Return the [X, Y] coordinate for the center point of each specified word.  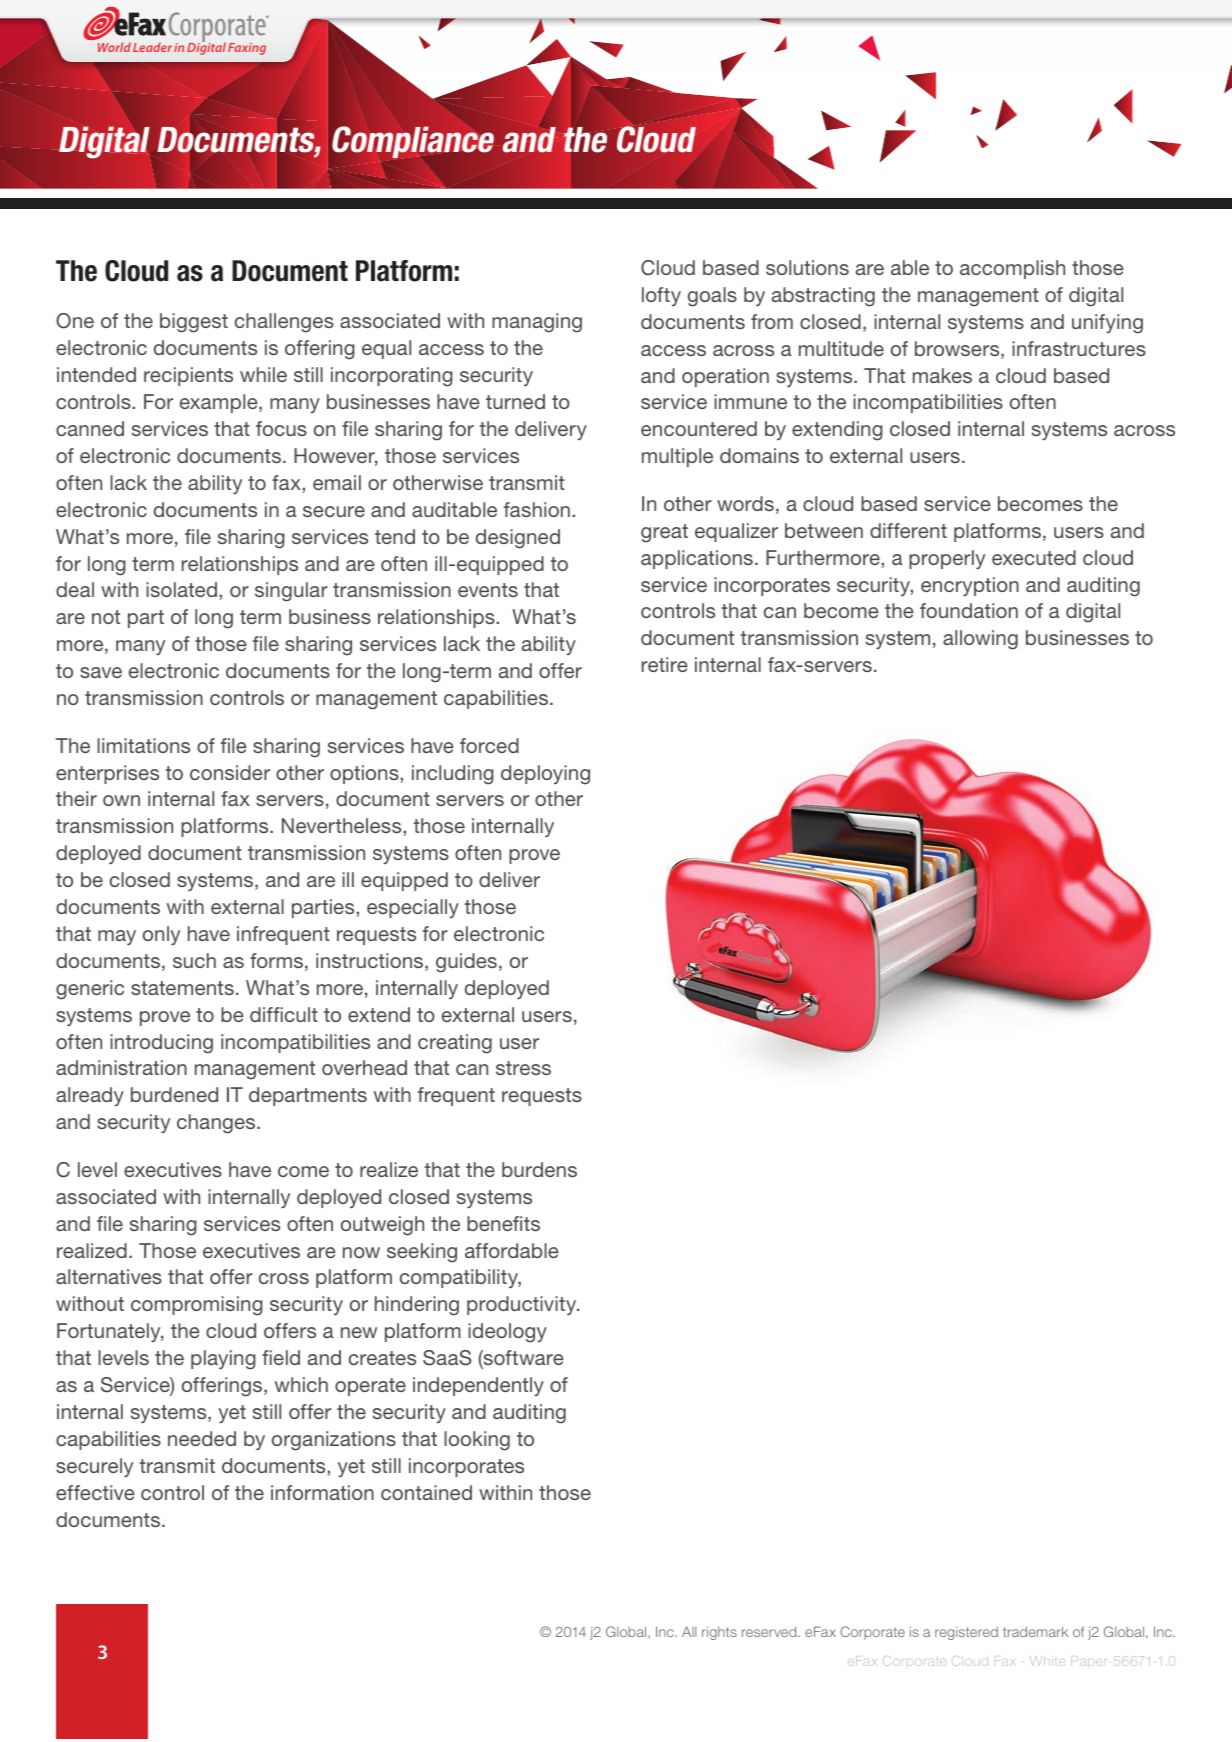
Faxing [247, 49]
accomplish [1012, 269]
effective [95, 1492]
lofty [661, 296]
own [121, 800]
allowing [980, 640]
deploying [545, 775]
